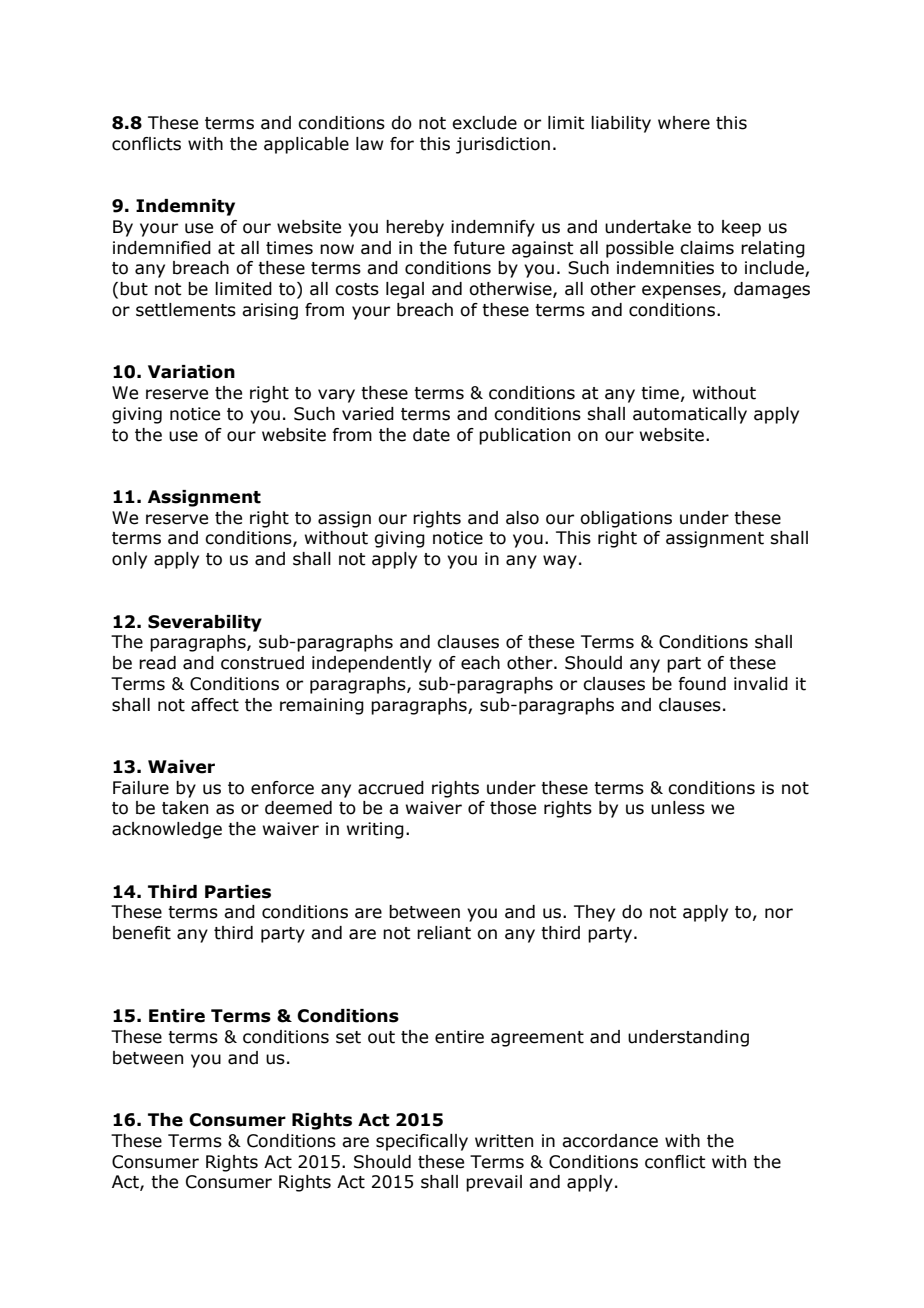 The image size is (924, 1308). Describe the element at coordinates (185, 207) in the screenshot. I see `Indemnity` at that location.
